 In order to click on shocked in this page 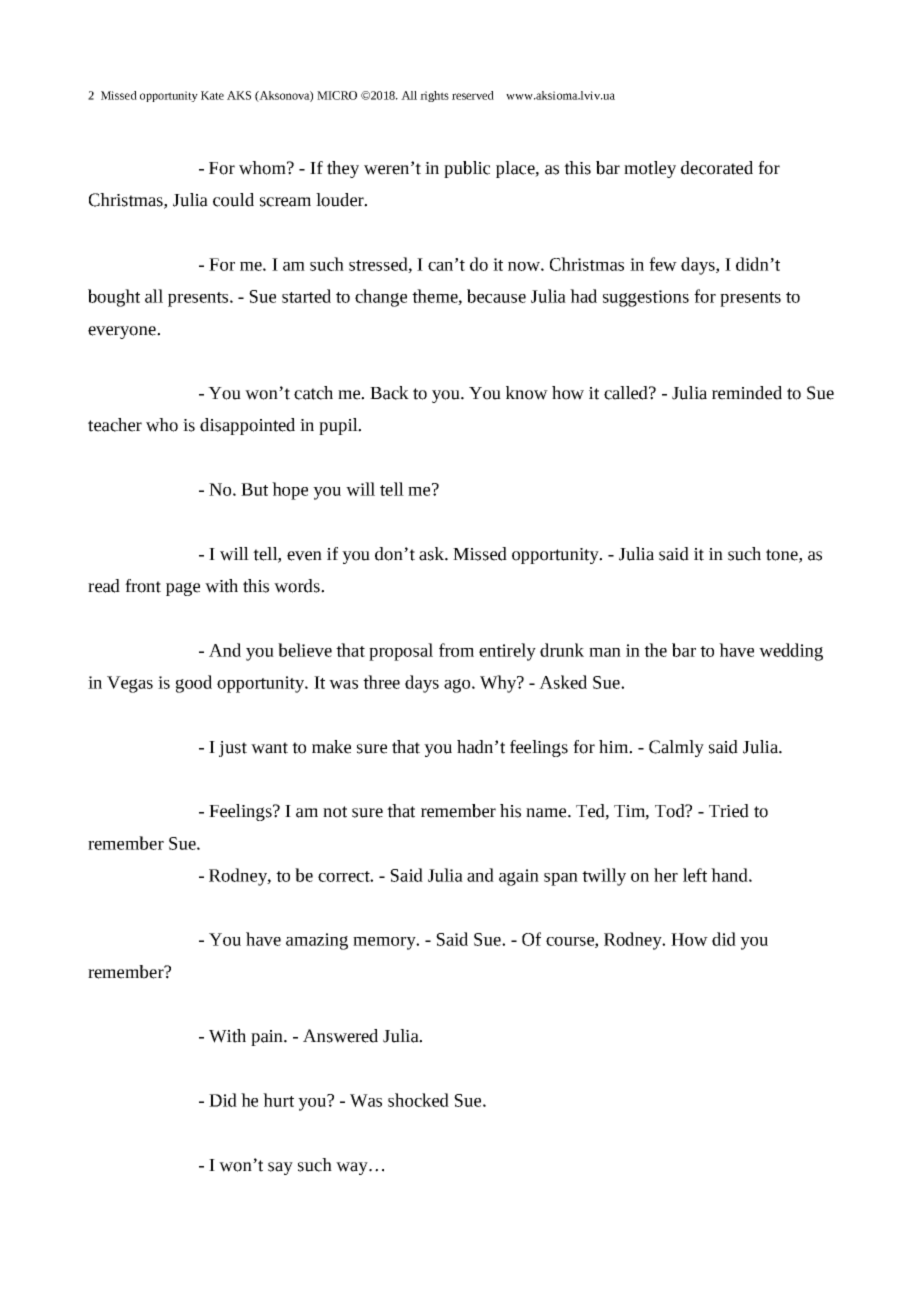, I will do `click(418, 1100)`.
